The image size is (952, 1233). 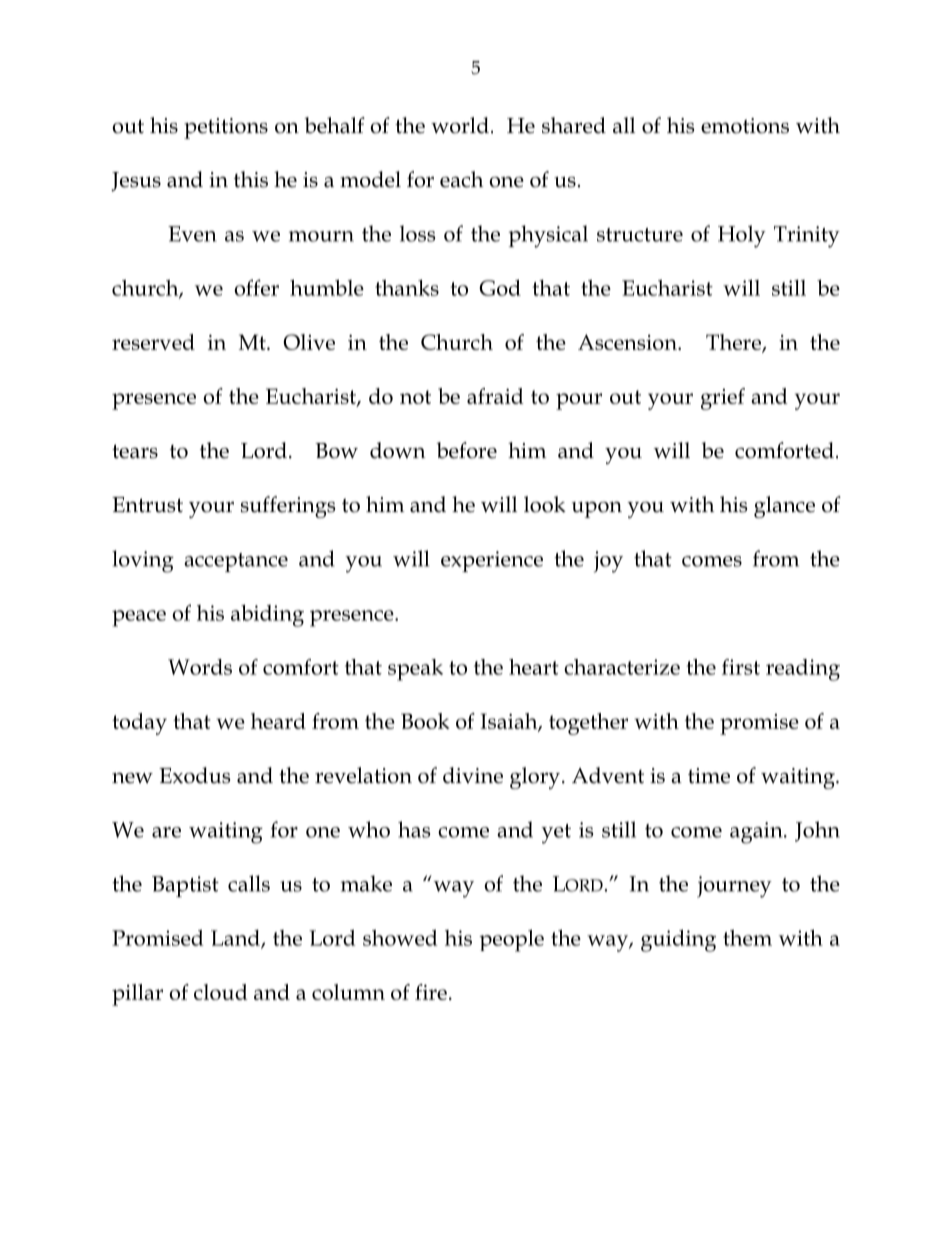 What do you see at coordinates (236, 562) in the document?
I see `acceptance` at bounding box center [236, 562].
